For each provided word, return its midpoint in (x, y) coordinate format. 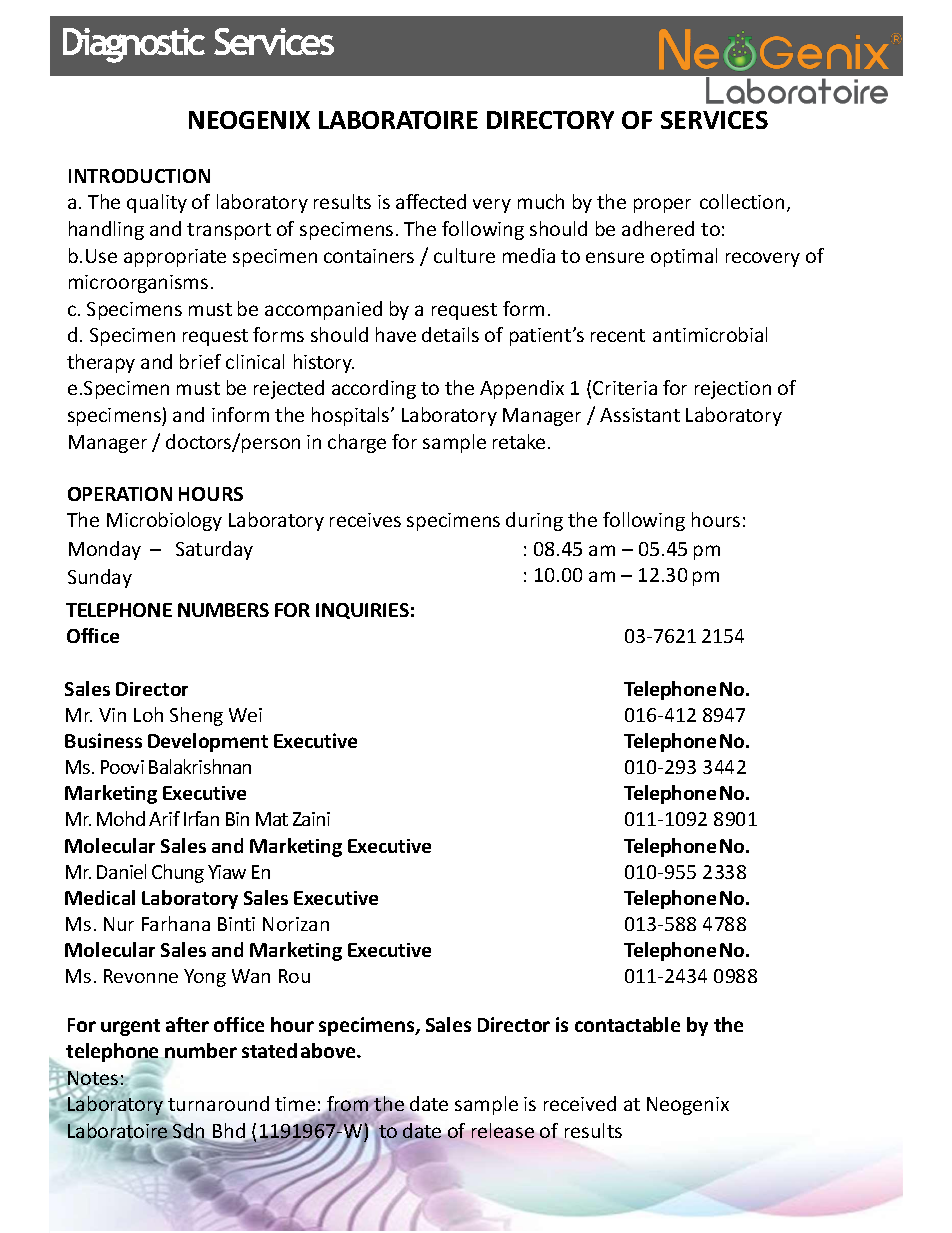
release (503, 1130)
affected (431, 201)
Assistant (640, 415)
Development (208, 742)
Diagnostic (134, 45)
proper (662, 205)
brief (200, 361)
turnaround (218, 1103)
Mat (272, 819)
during (534, 521)
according (374, 389)
